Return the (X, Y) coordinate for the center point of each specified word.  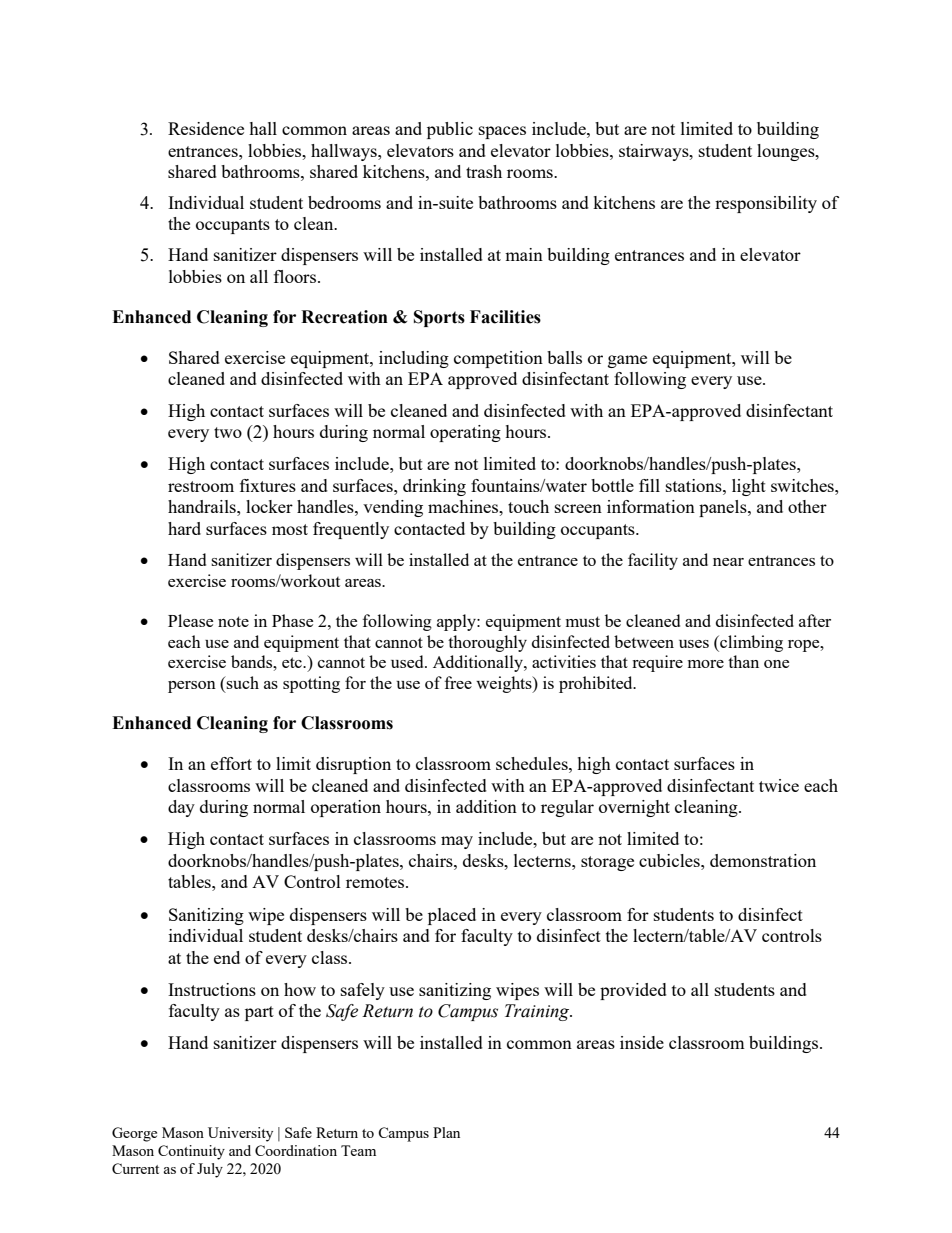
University (240, 1134)
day (181, 808)
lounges (787, 152)
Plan (446, 1132)
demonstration (763, 860)
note (233, 621)
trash (484, 171)
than (743, 661)
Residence (206, 128)
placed (452, 916)
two (228, 432)
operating (465, 433)
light (749, 487)
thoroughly (487, 643)
